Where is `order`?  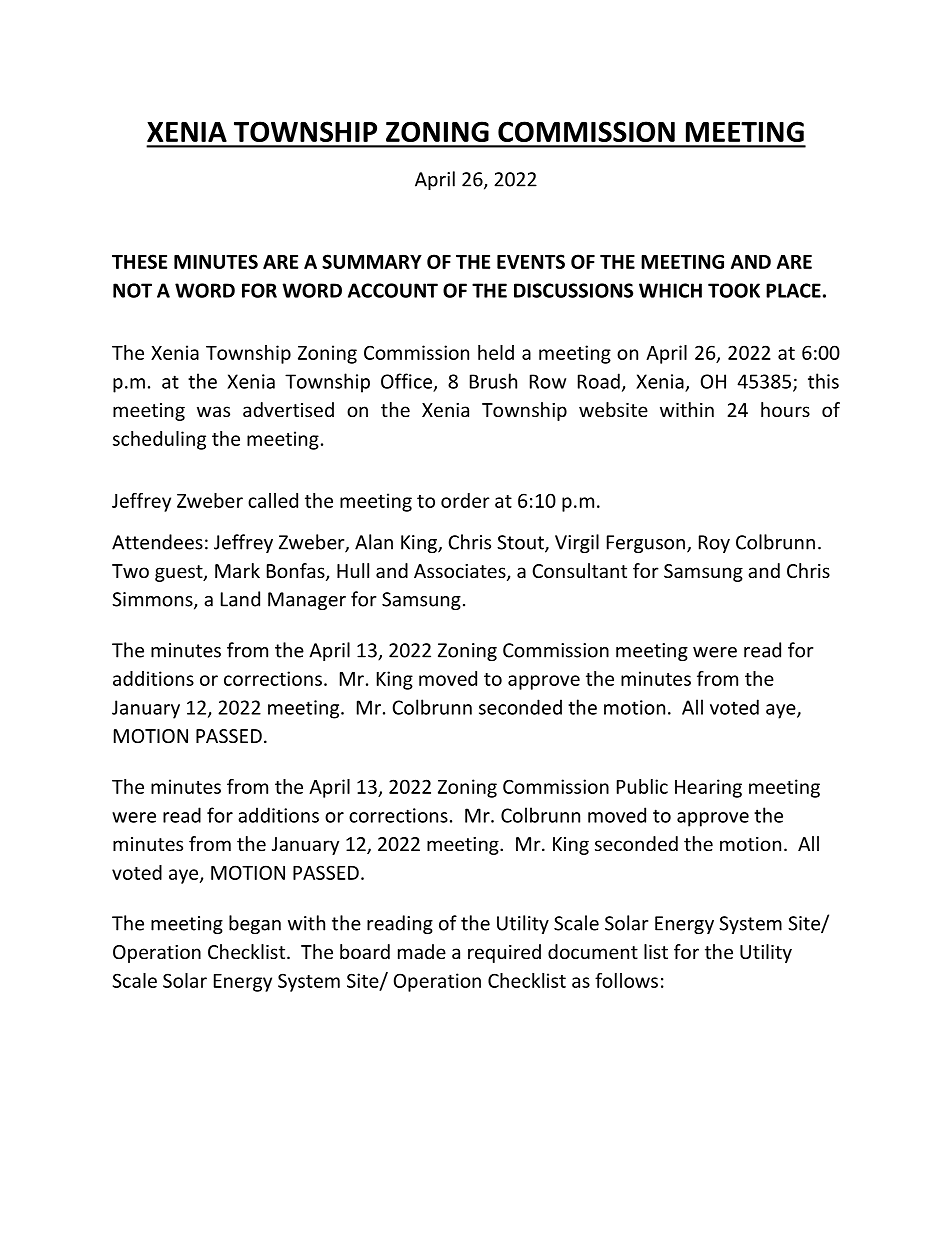 order is located at coordinates (465, 500).
